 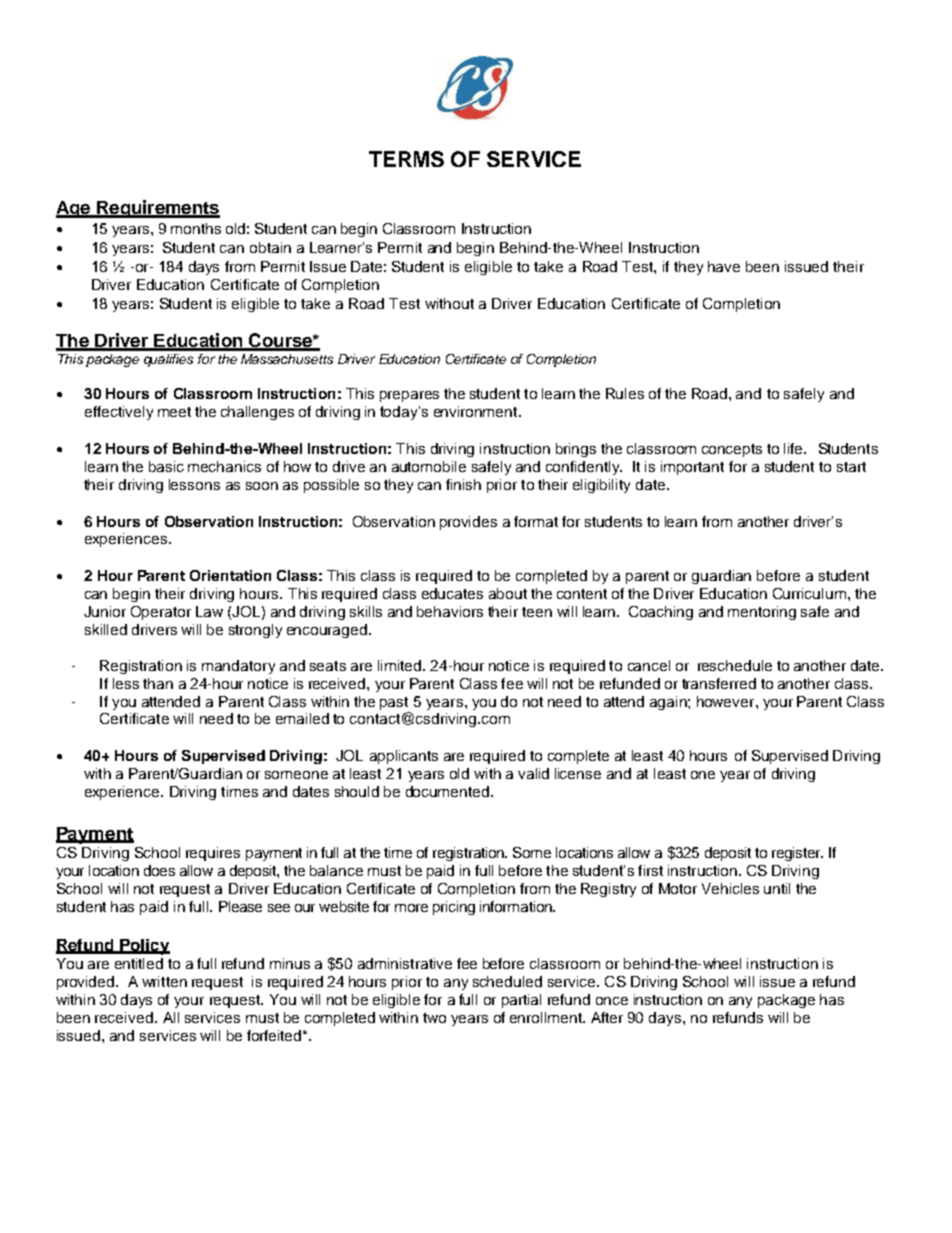 What do you see at coordinates (404, 757) in the page?
I see `applicants` at bounding box center [404, 757].
